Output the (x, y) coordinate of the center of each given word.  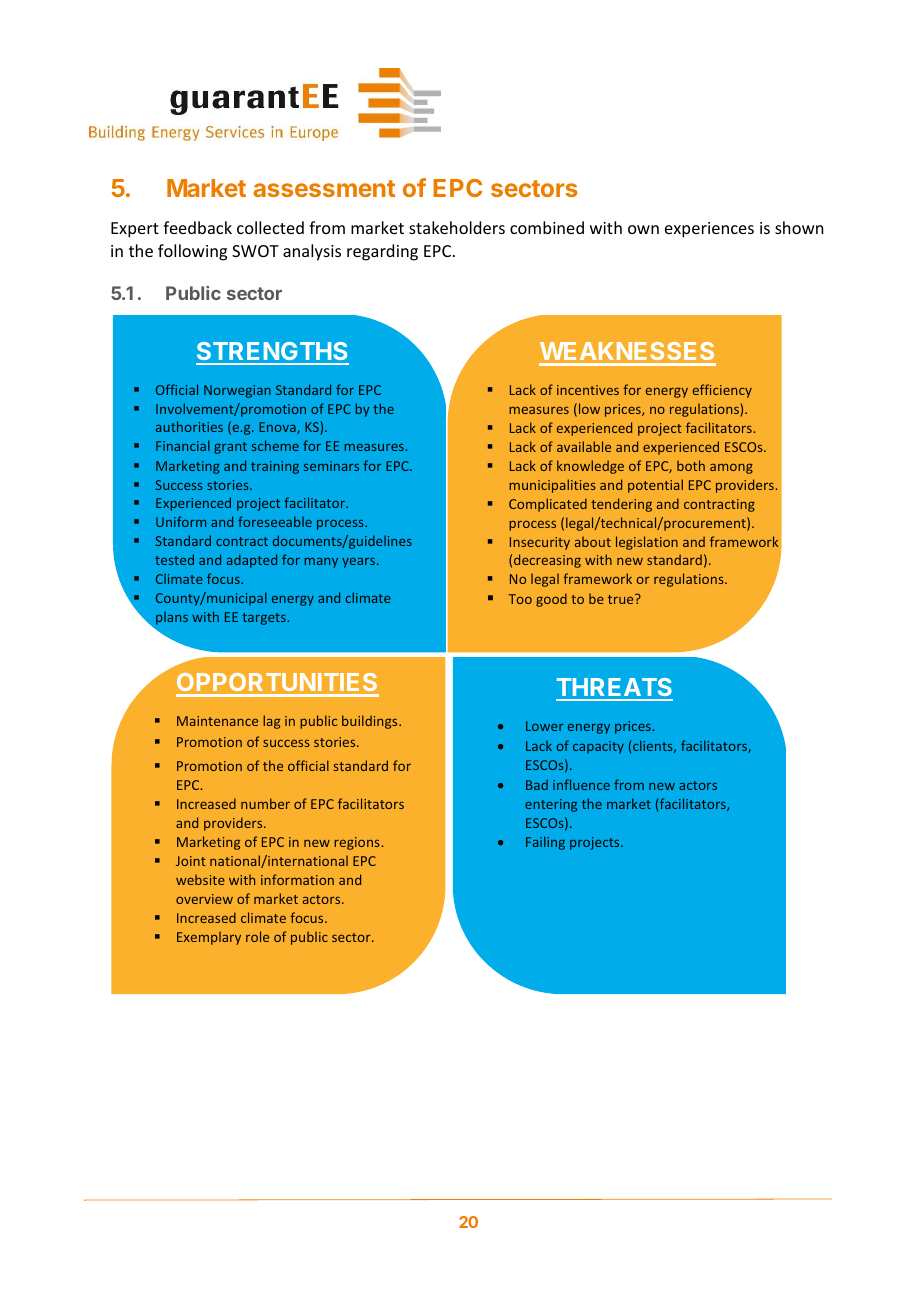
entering (551, 805)
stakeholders (457, 227)
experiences (709, 230)
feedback (197, 227)
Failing (545, 843)
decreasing (547, 561)
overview (204, 899)
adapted (252, 561)
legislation (647, 543)
